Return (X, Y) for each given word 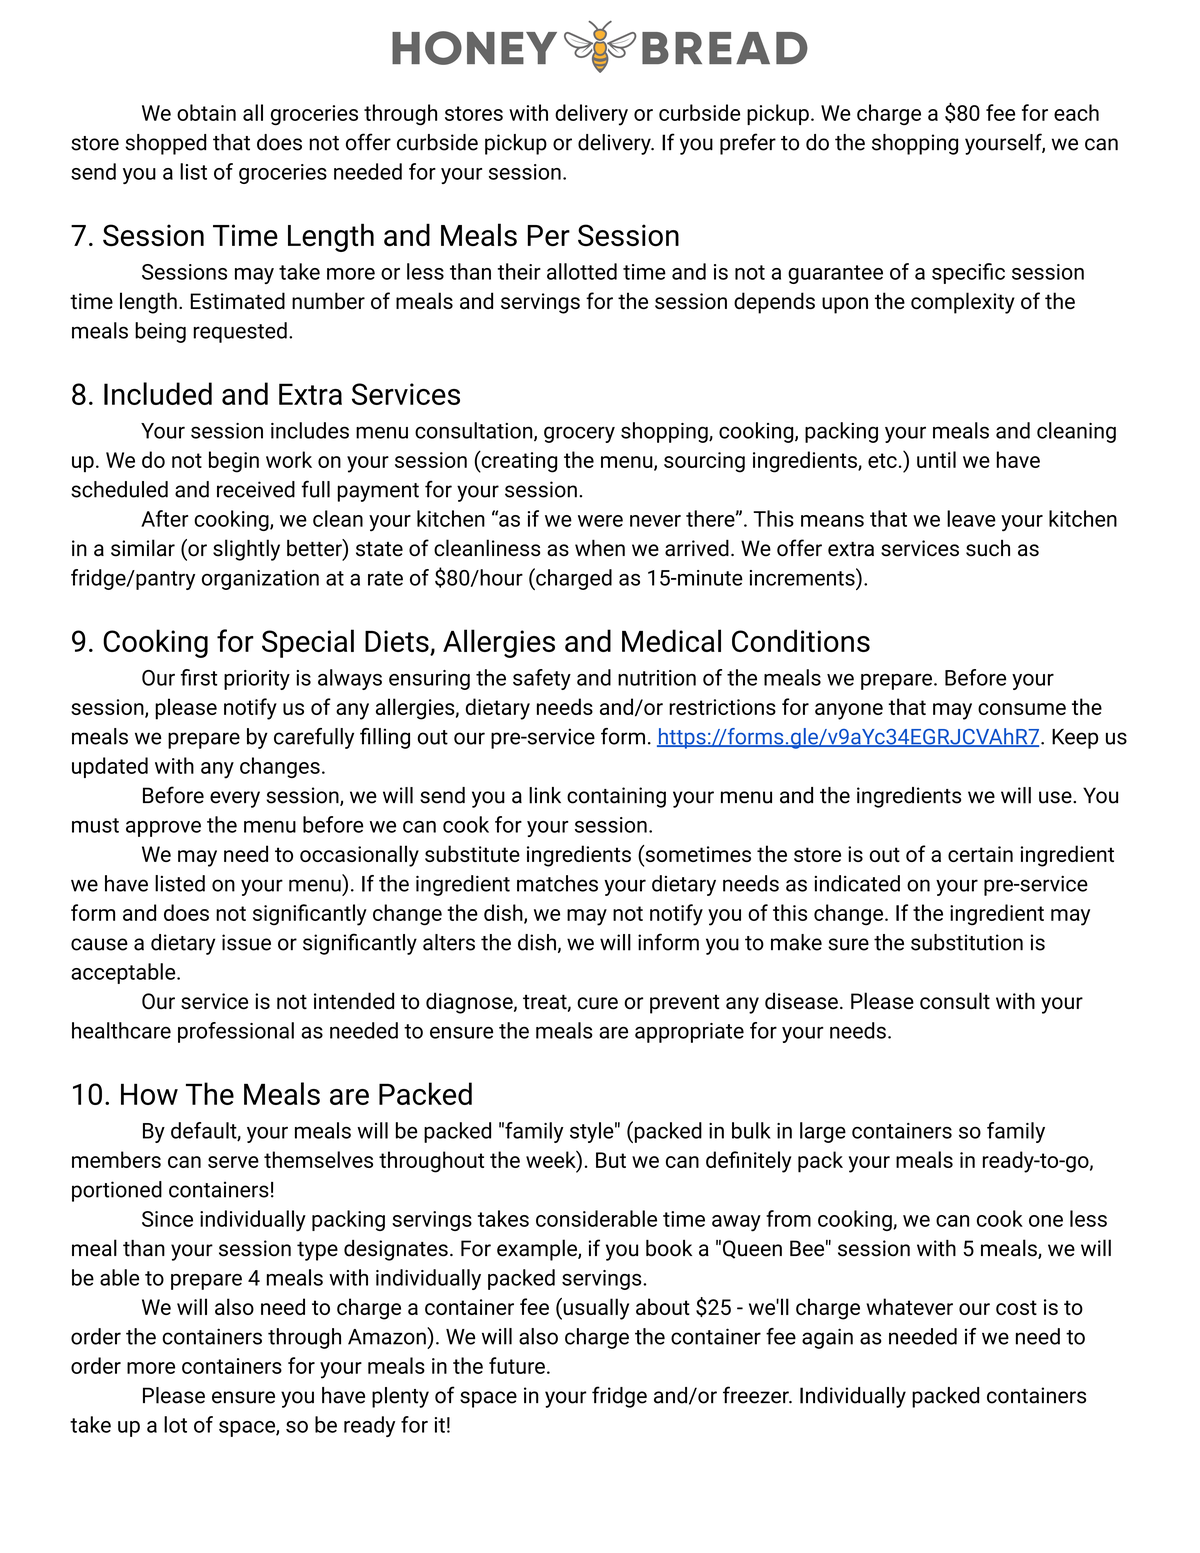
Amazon (388, 1336)
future (517, 1365)
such (988, 548)
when (600, 548)
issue (246, 942)
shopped (166, 144)
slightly (246, 550)
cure (597, 1003)
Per (549, 236)
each (1076, 112)
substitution (967, 942)
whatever (909, 1306)
